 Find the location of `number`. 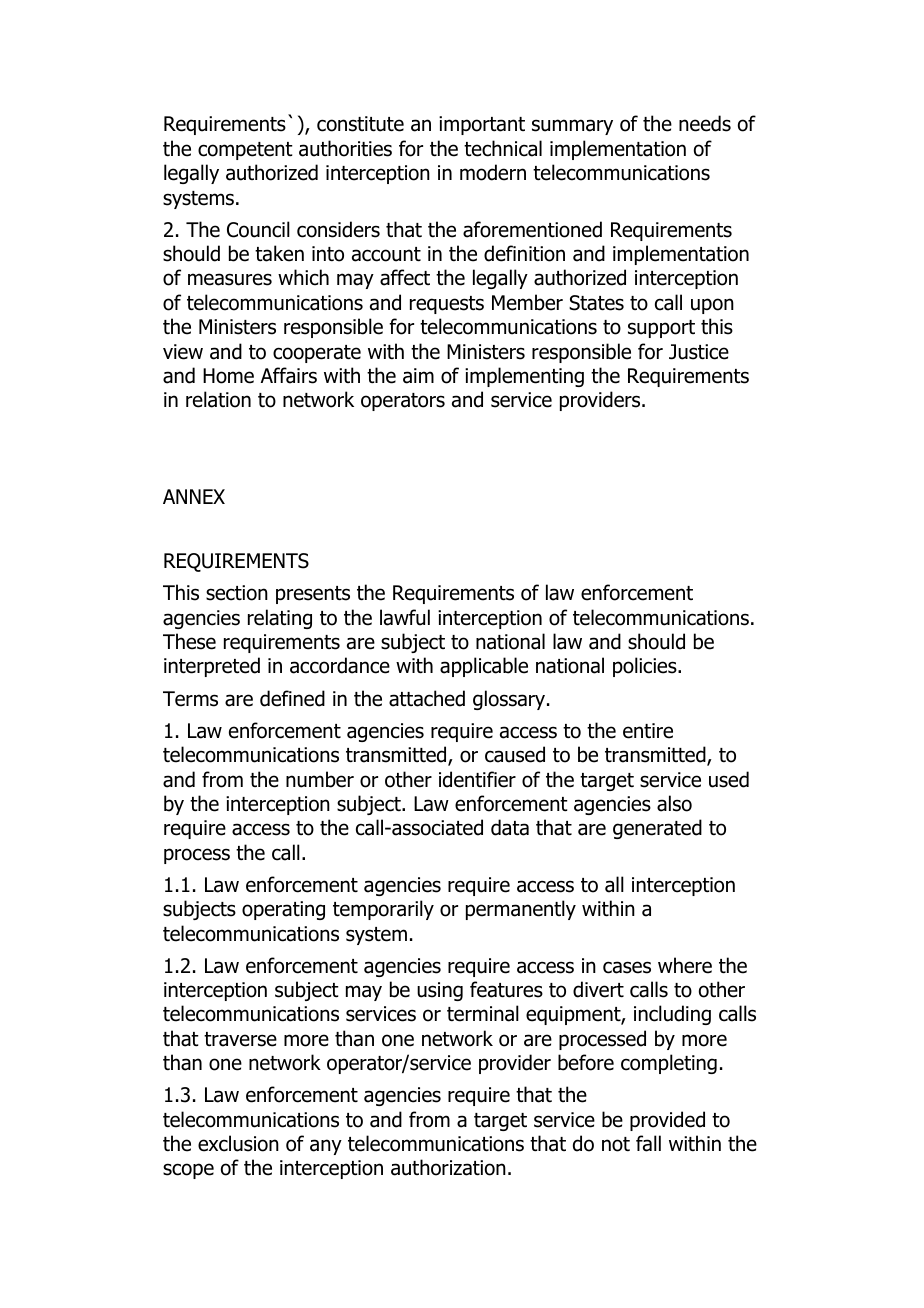

number is located at coordinates (320, 779).
